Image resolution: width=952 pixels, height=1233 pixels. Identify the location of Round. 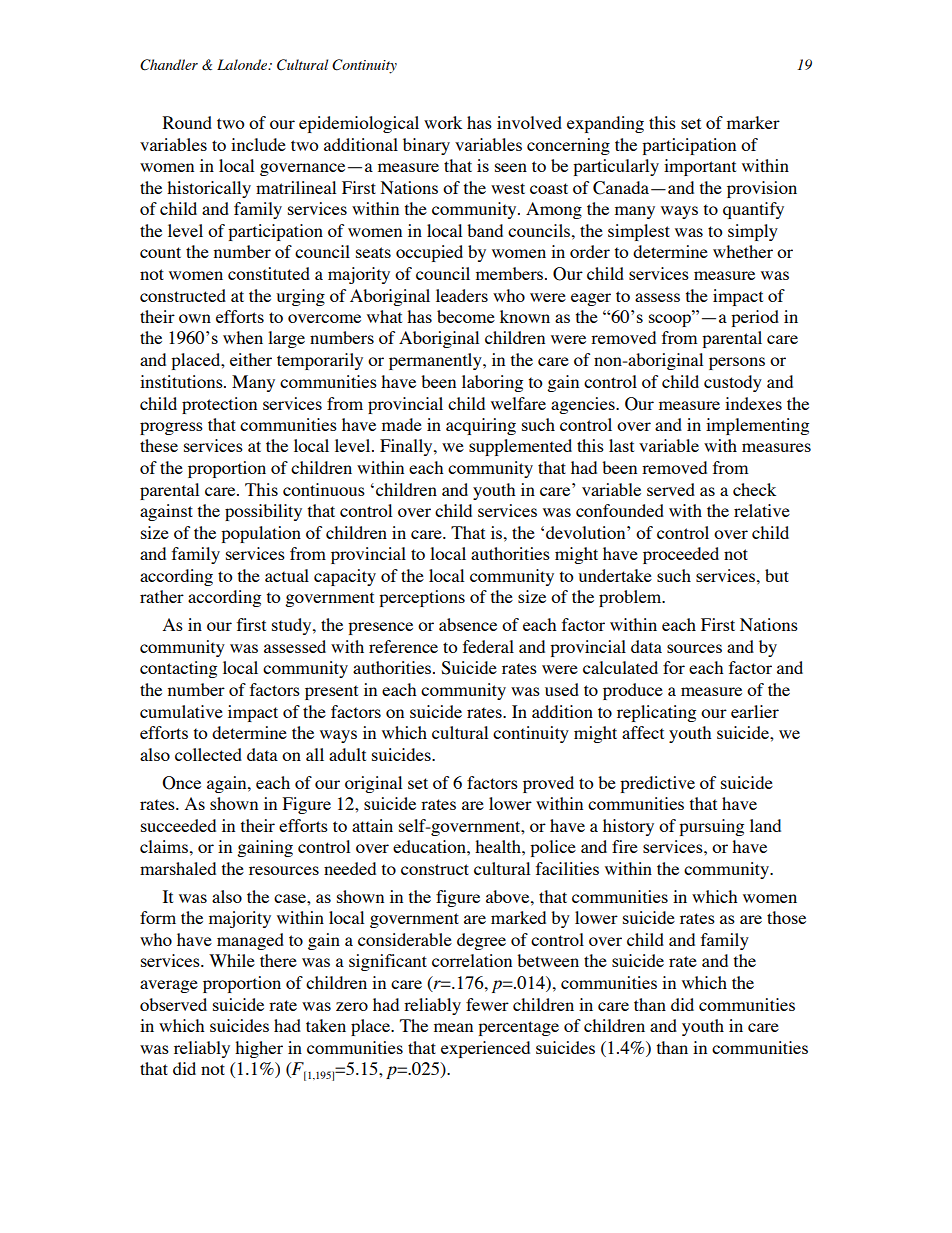
(187, 122).
